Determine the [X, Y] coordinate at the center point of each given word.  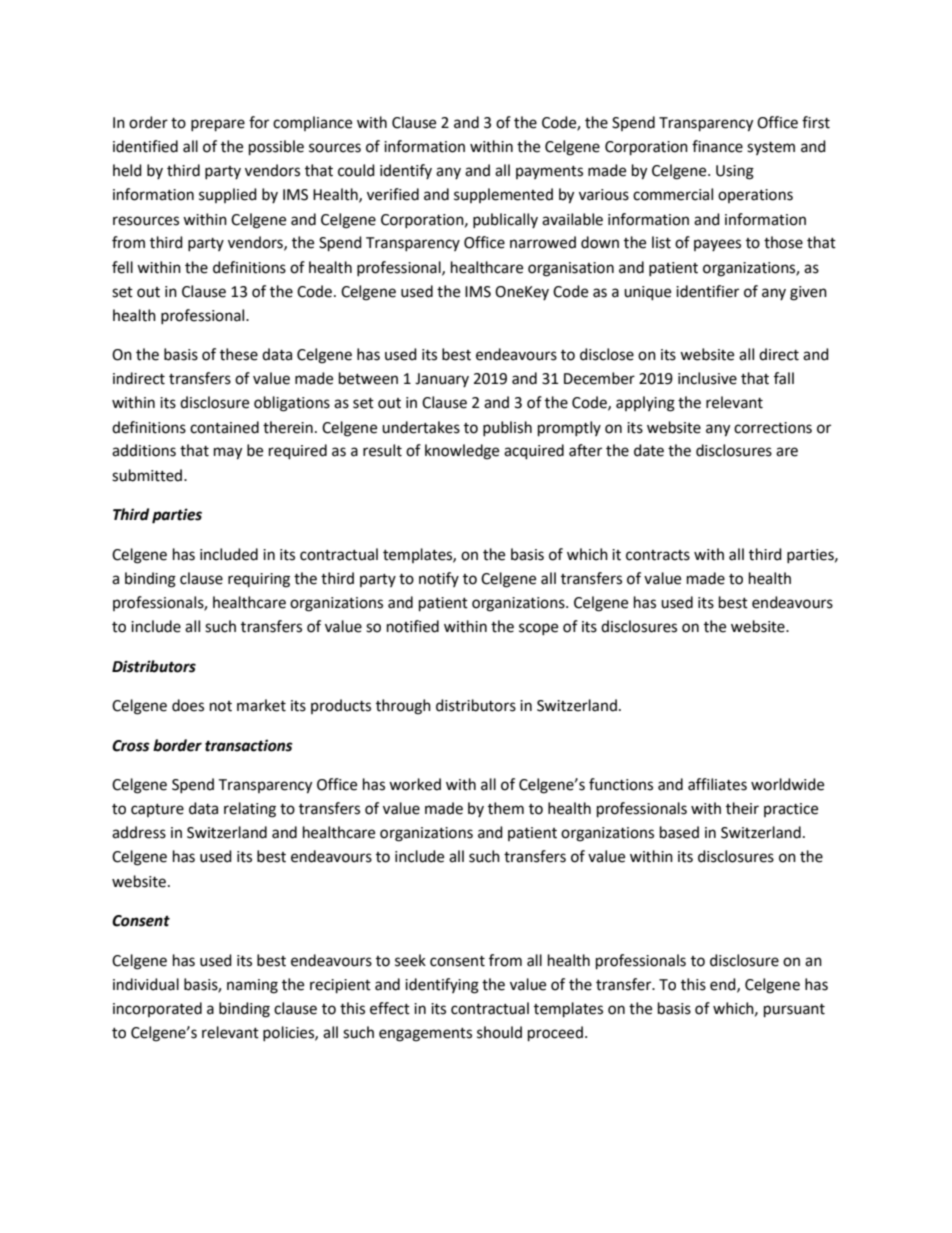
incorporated [157, 1009]
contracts [658, 555]
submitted [148, 475]
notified [413, 626]
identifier [707, 291]
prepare [218, 125]
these [239, 354]
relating [250, 810]
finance [717, 146]
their [742, 808]
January [442, 380]
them [506, 808]
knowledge [462, 452]
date [649, 450]
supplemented [503, 195]
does [188, 705]
